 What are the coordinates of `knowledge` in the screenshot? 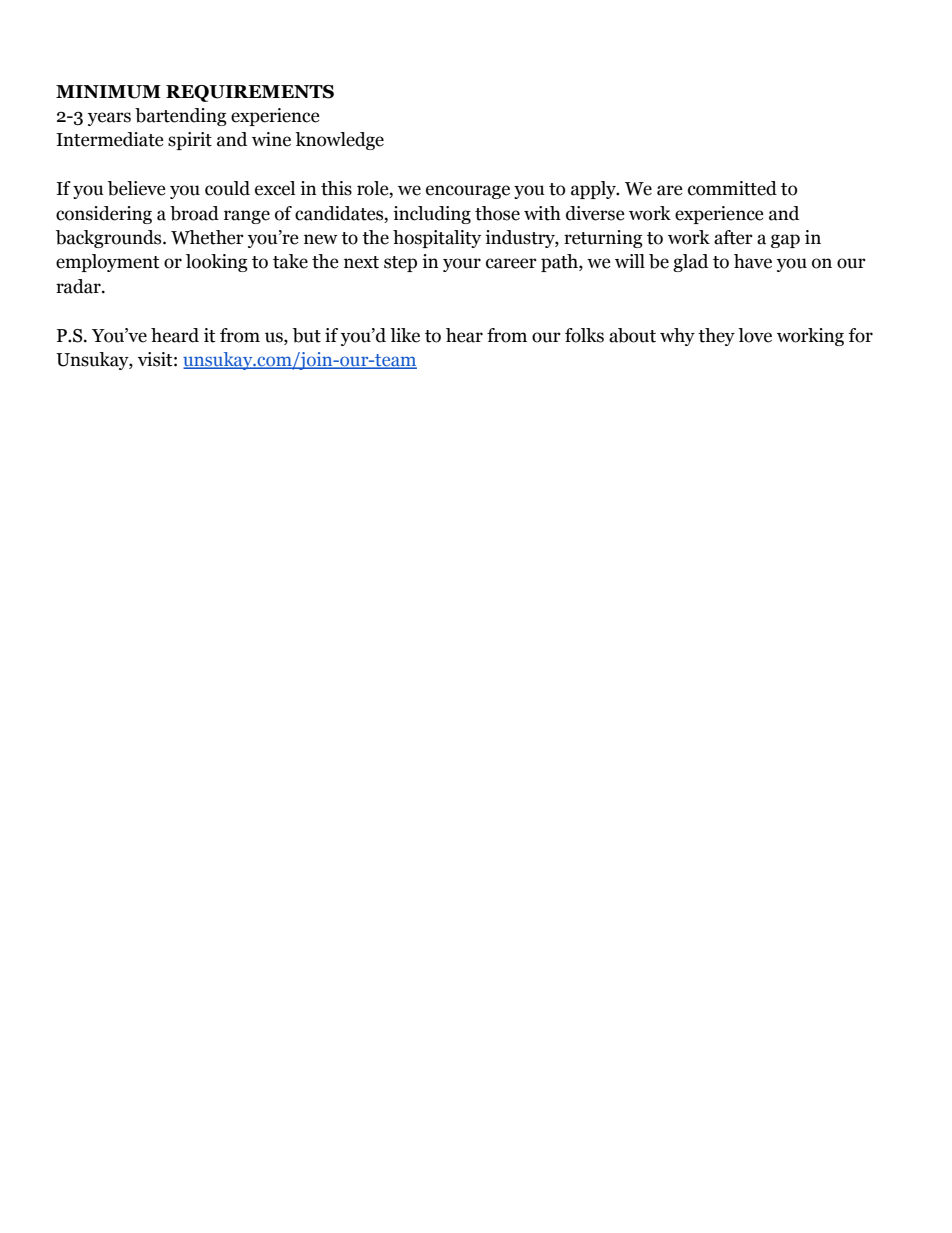 It's located at (339, 141).
